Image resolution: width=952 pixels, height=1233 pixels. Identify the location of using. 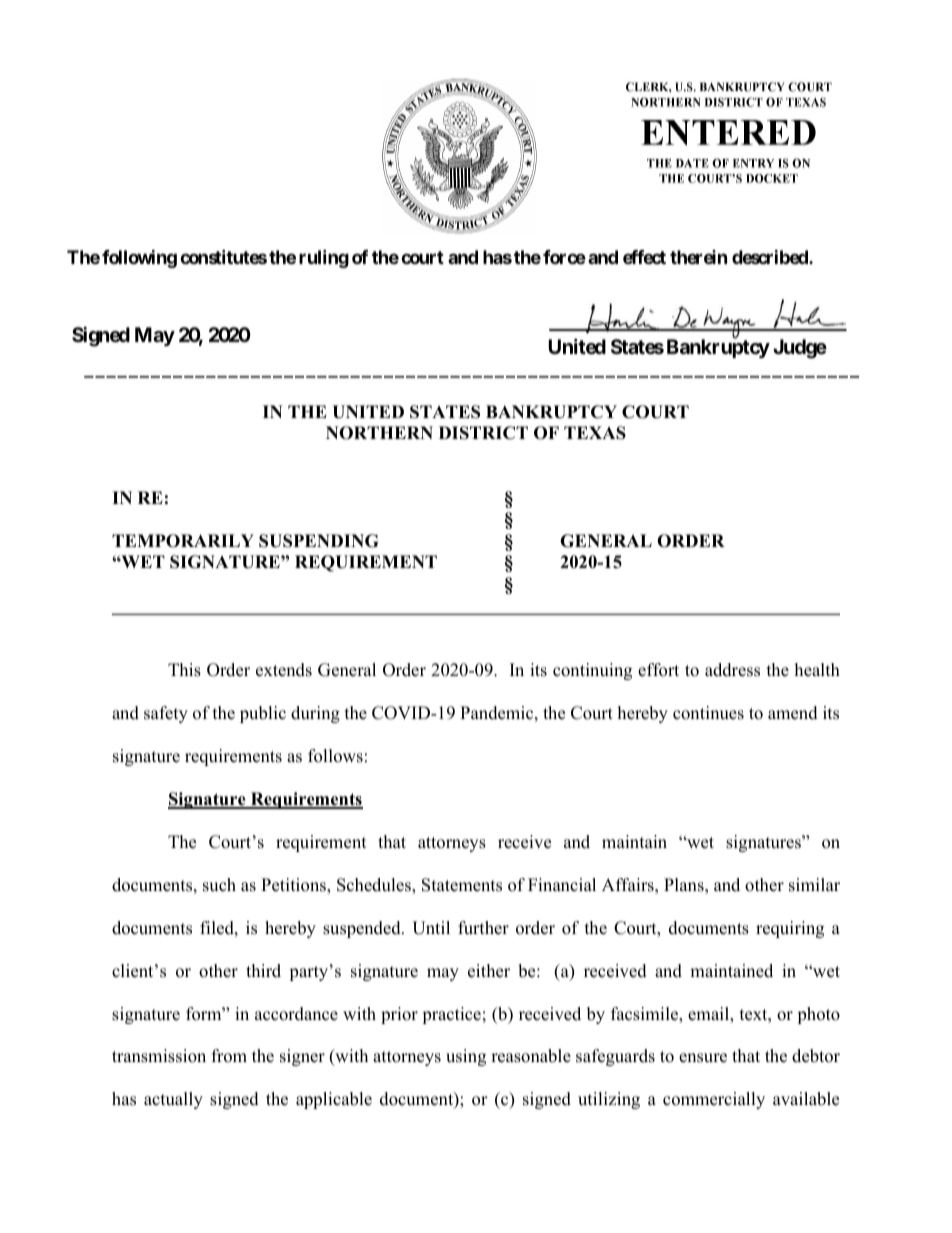
(466, 1057).
